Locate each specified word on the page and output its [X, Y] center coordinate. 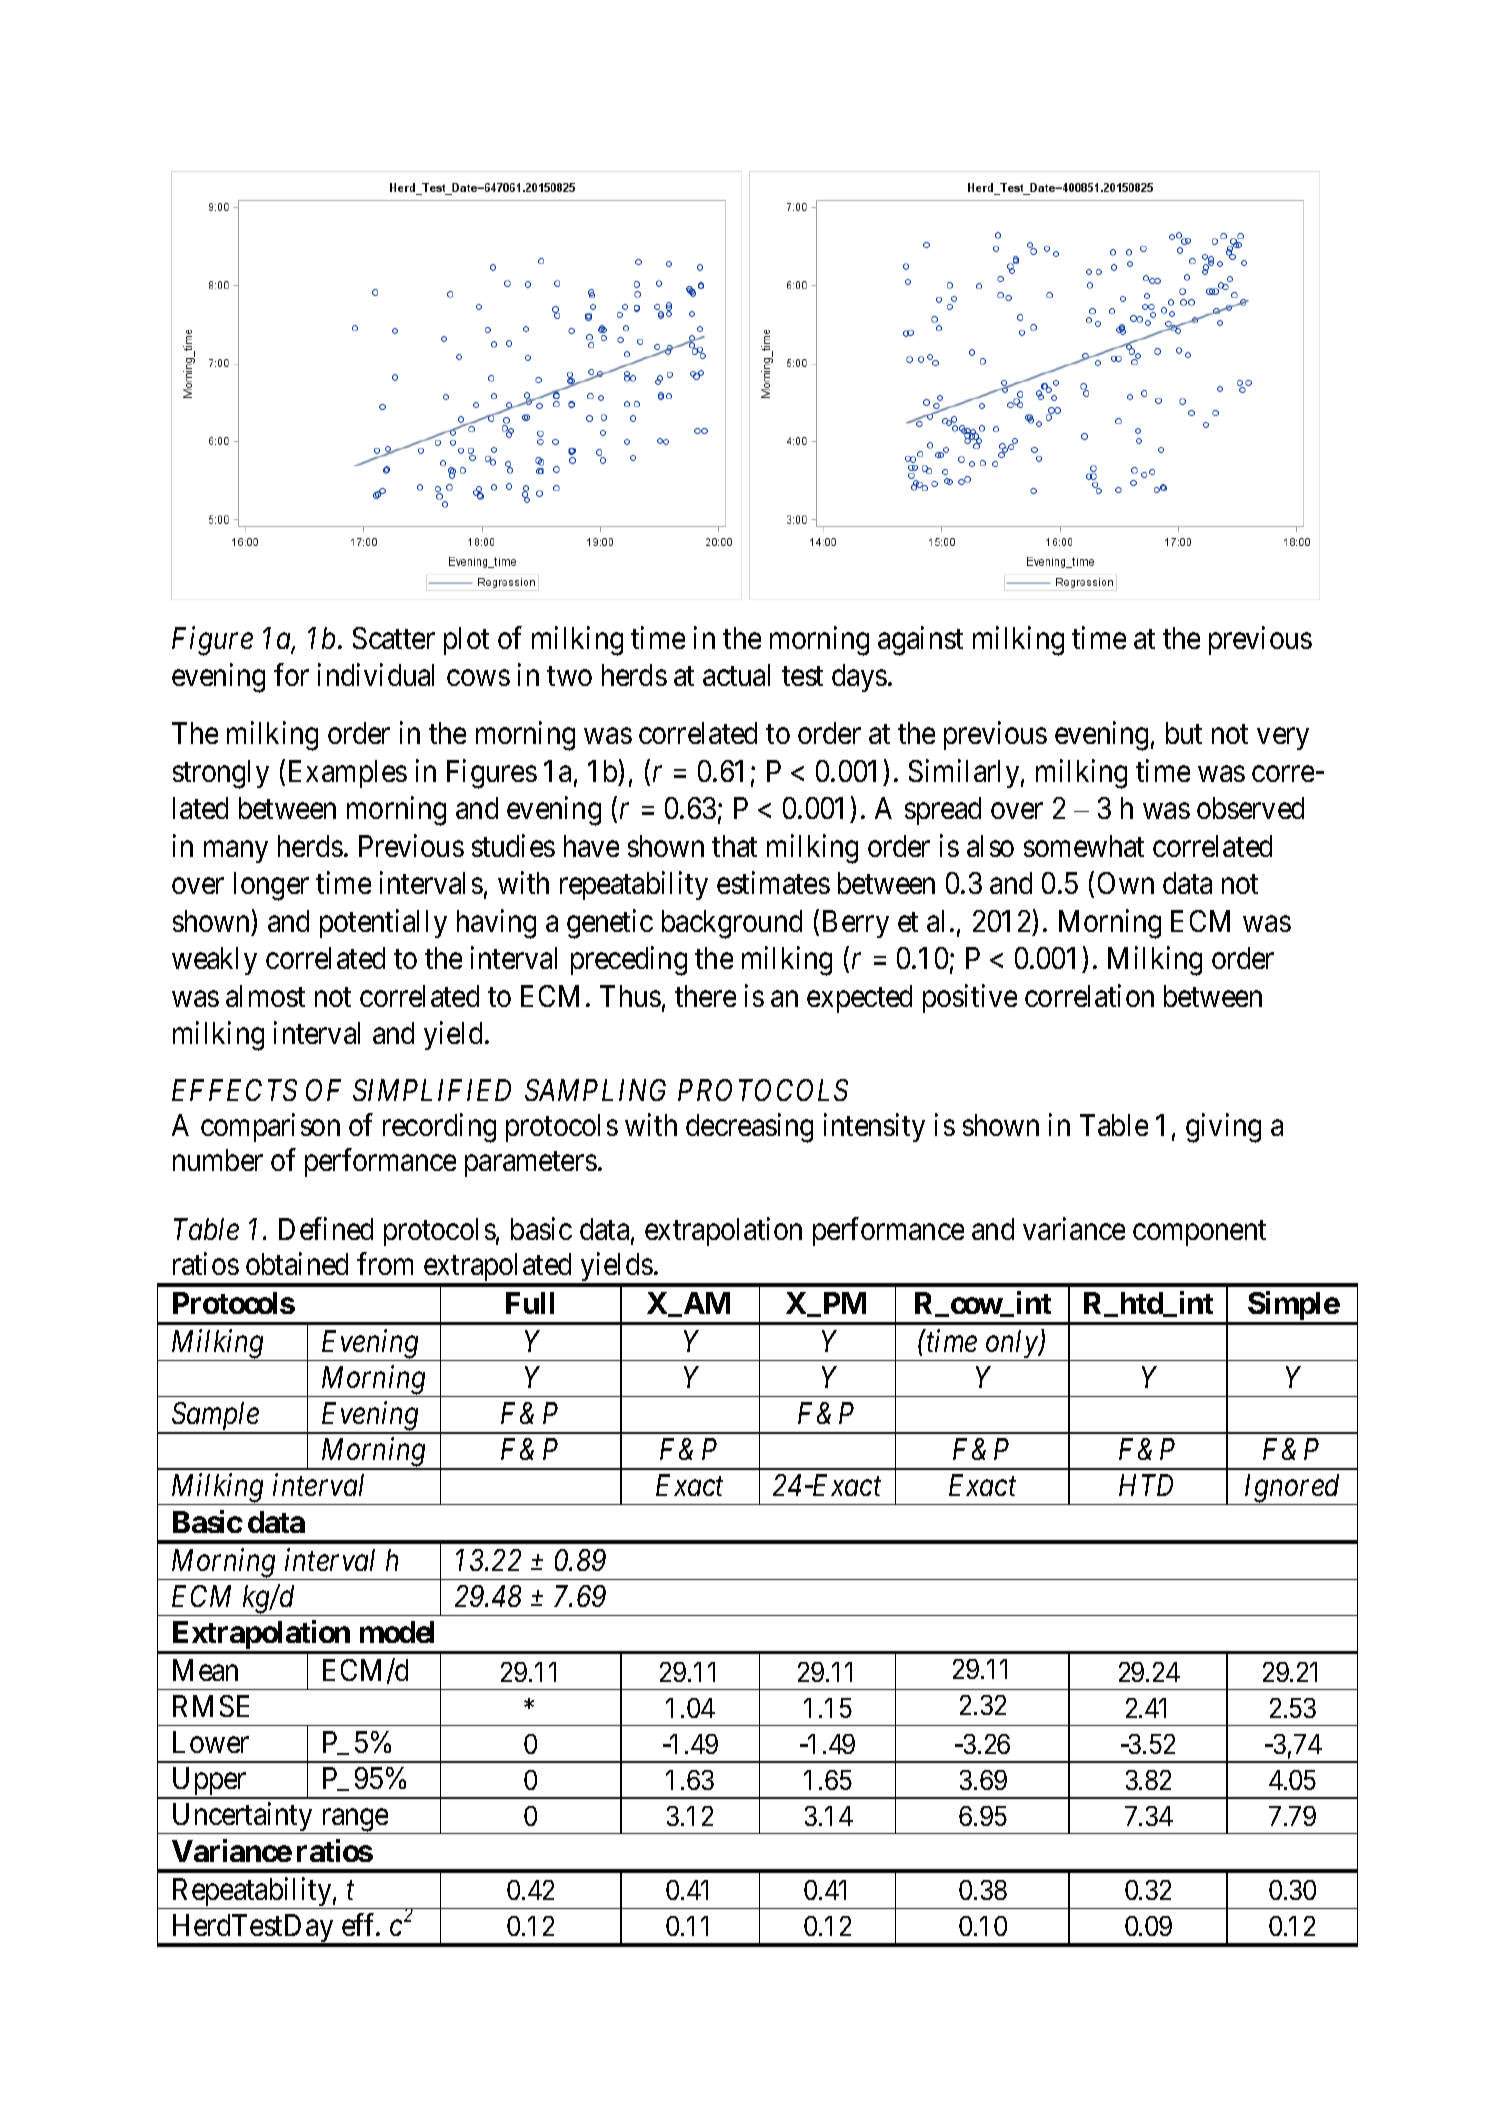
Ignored [1292, 1489]
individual [376, 675]
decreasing [749, 1128]
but [1184, 733]
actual [736, 675]
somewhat [1084, 846]
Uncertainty [242, 1818]
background [732, 924]
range [354, 1821]
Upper [209, 1783]
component [1199, 1233]
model [397, 1632]
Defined [326, 1229]
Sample [215, 1417]
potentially [383, 923]
